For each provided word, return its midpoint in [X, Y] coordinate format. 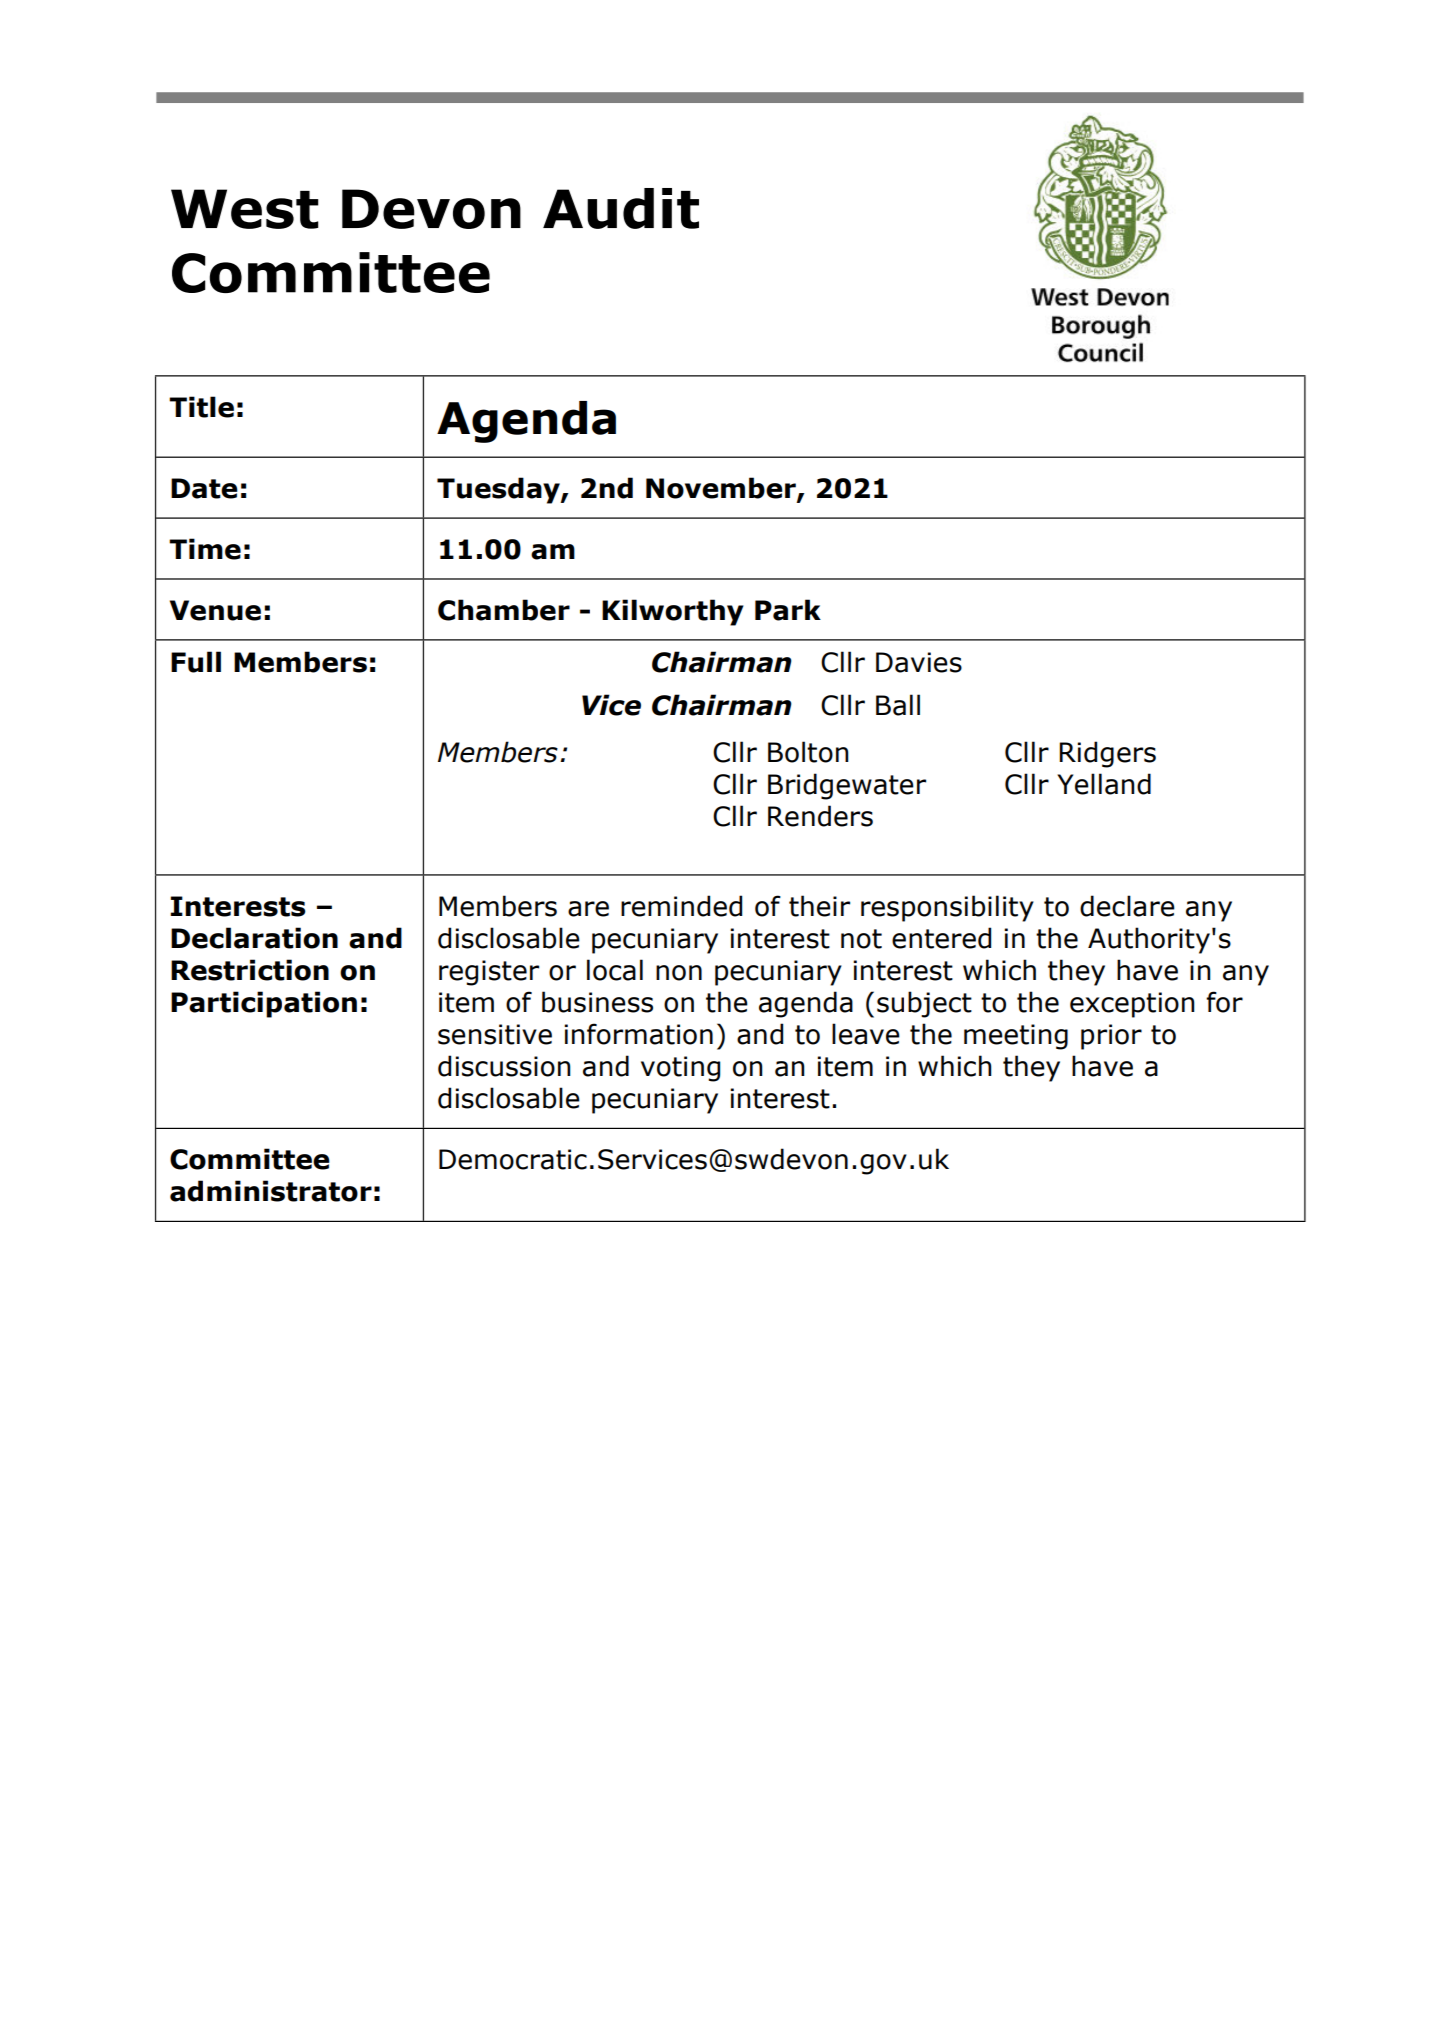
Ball [898, 705]
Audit [621, 208]
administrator [271, 1191]
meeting [1016, 1037]
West [245, 209]
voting [680, 1069]
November [722, 489]
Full [196, 662]
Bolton [808, 752]
